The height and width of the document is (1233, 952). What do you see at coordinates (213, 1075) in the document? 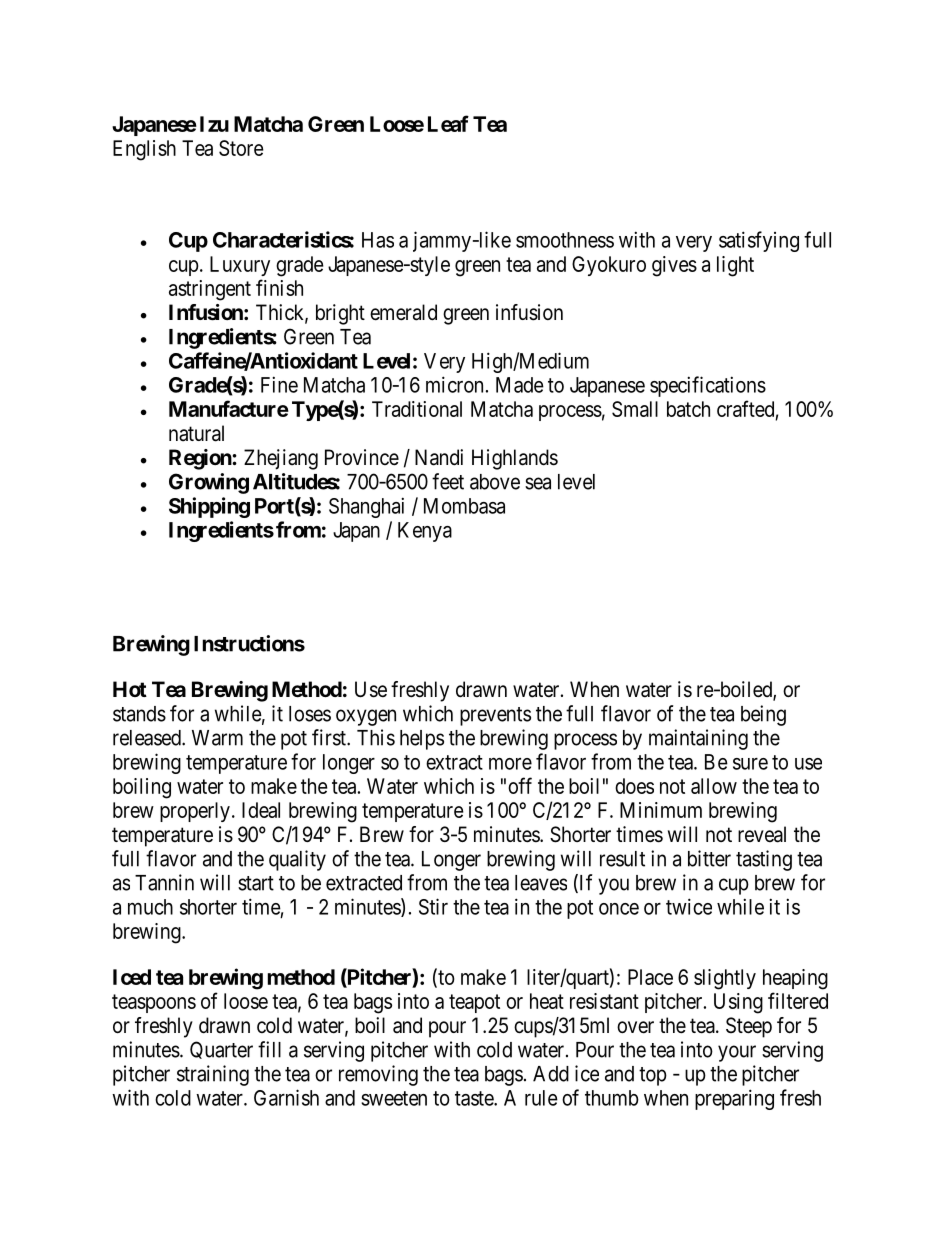
I see `straining` at bounding box center [213, 1075].
